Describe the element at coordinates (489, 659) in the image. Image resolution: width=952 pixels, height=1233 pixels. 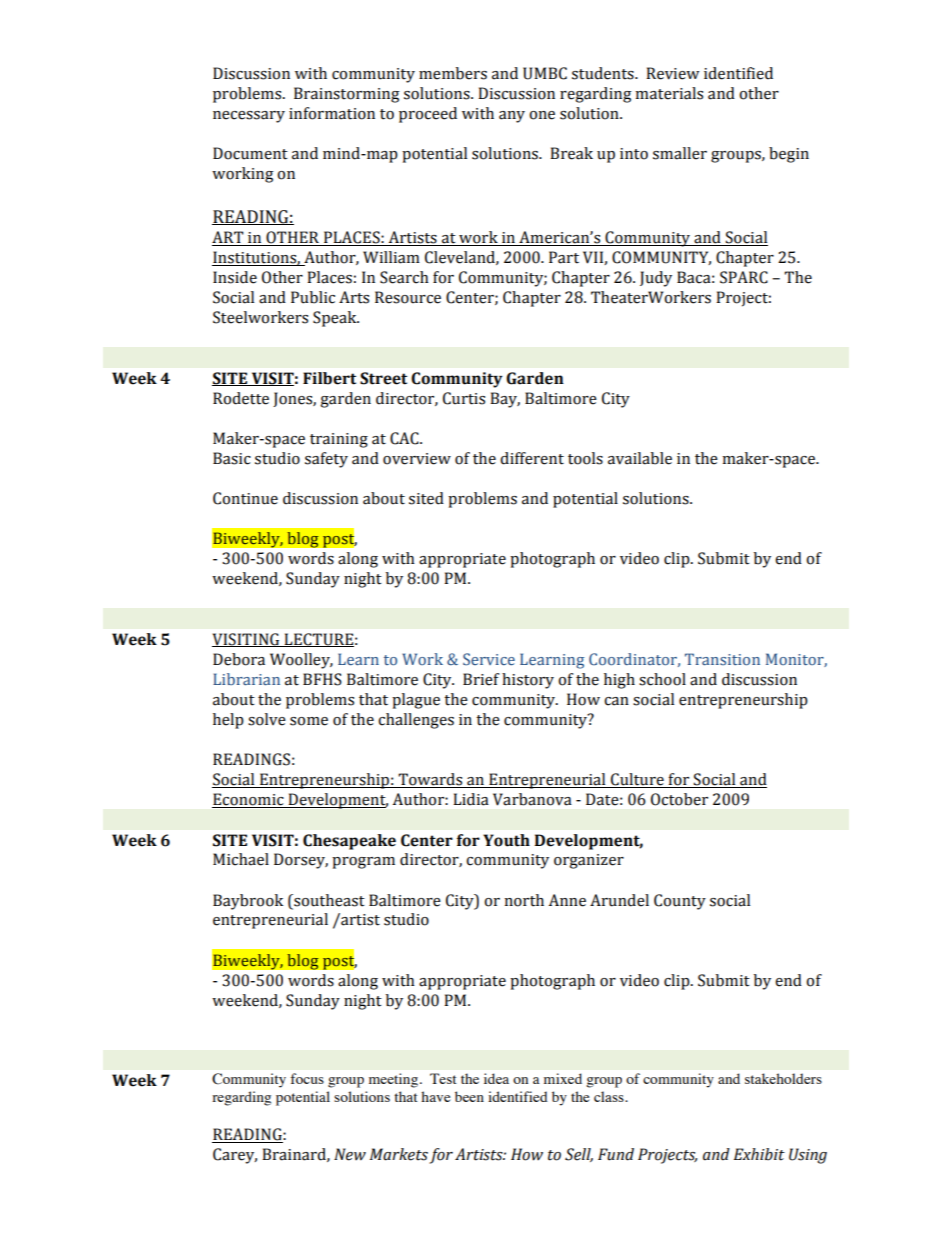
I see `Service` at that location.
